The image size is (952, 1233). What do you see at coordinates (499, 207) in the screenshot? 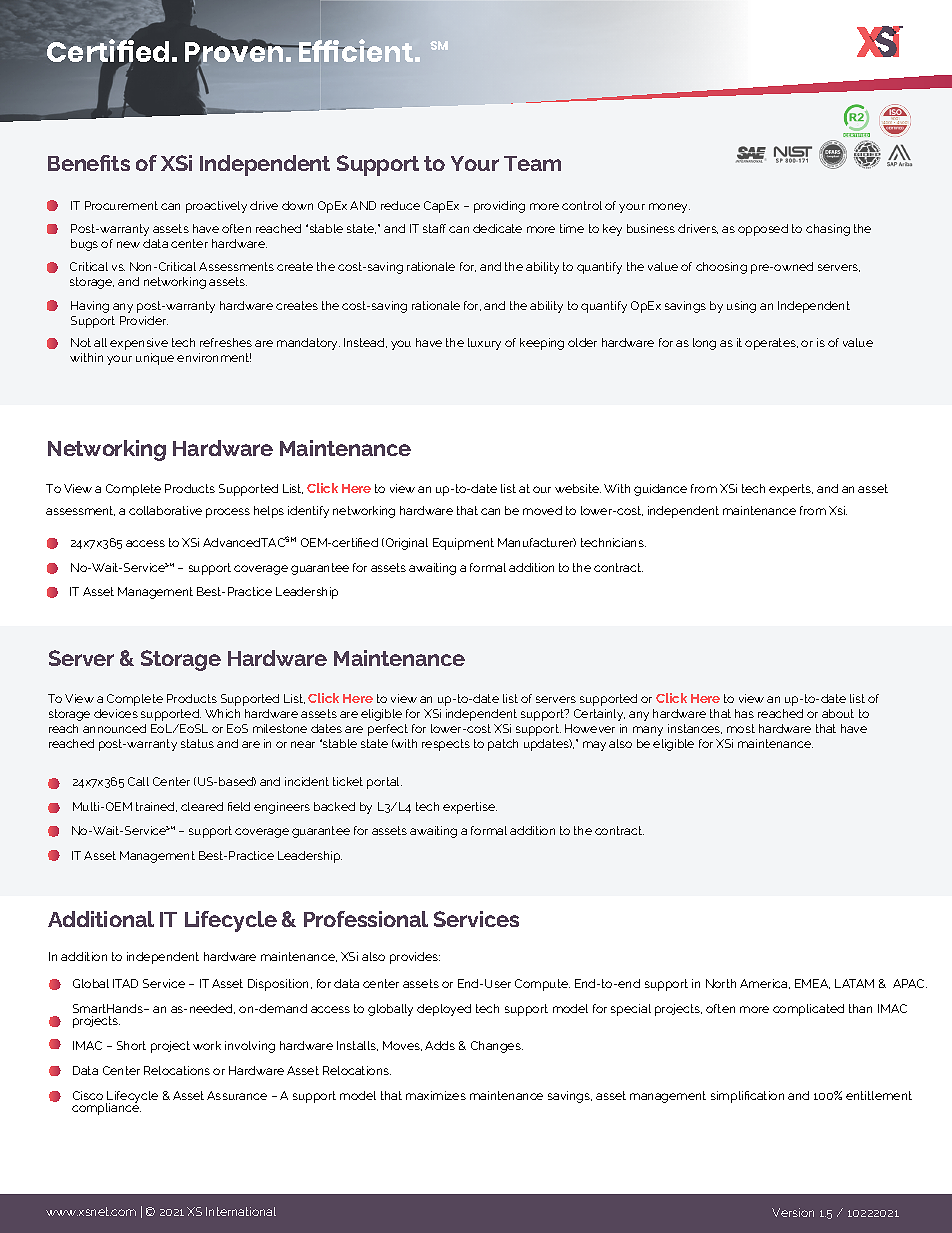
I see `providing` at bounding box center [499, 207].
